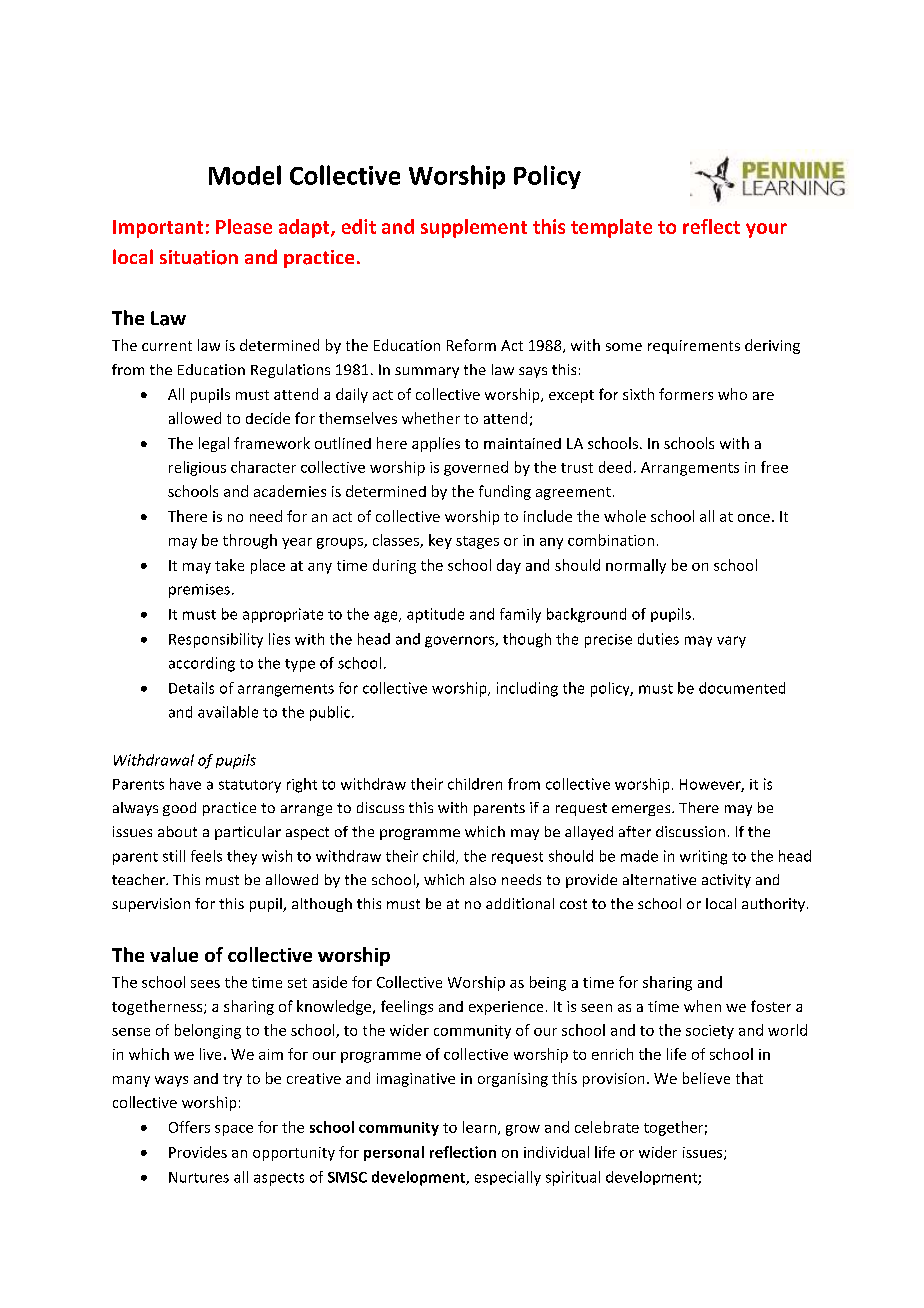 The height and width of the image is (1308, 924). Describe the element at coordinates (703, 857) in the image. I see `writing` at that location.
